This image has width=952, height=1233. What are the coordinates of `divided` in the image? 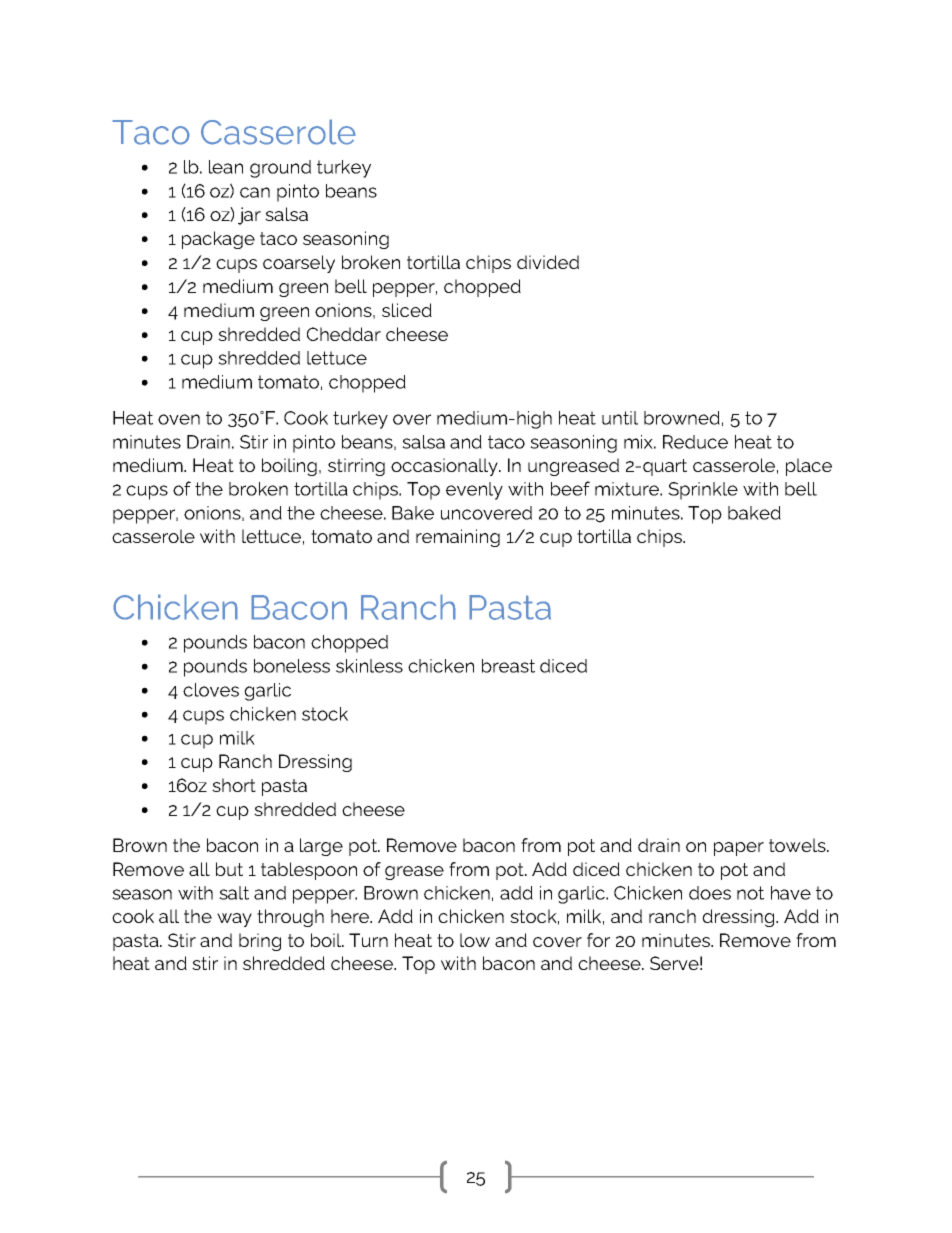 It's located at (548, 262).
